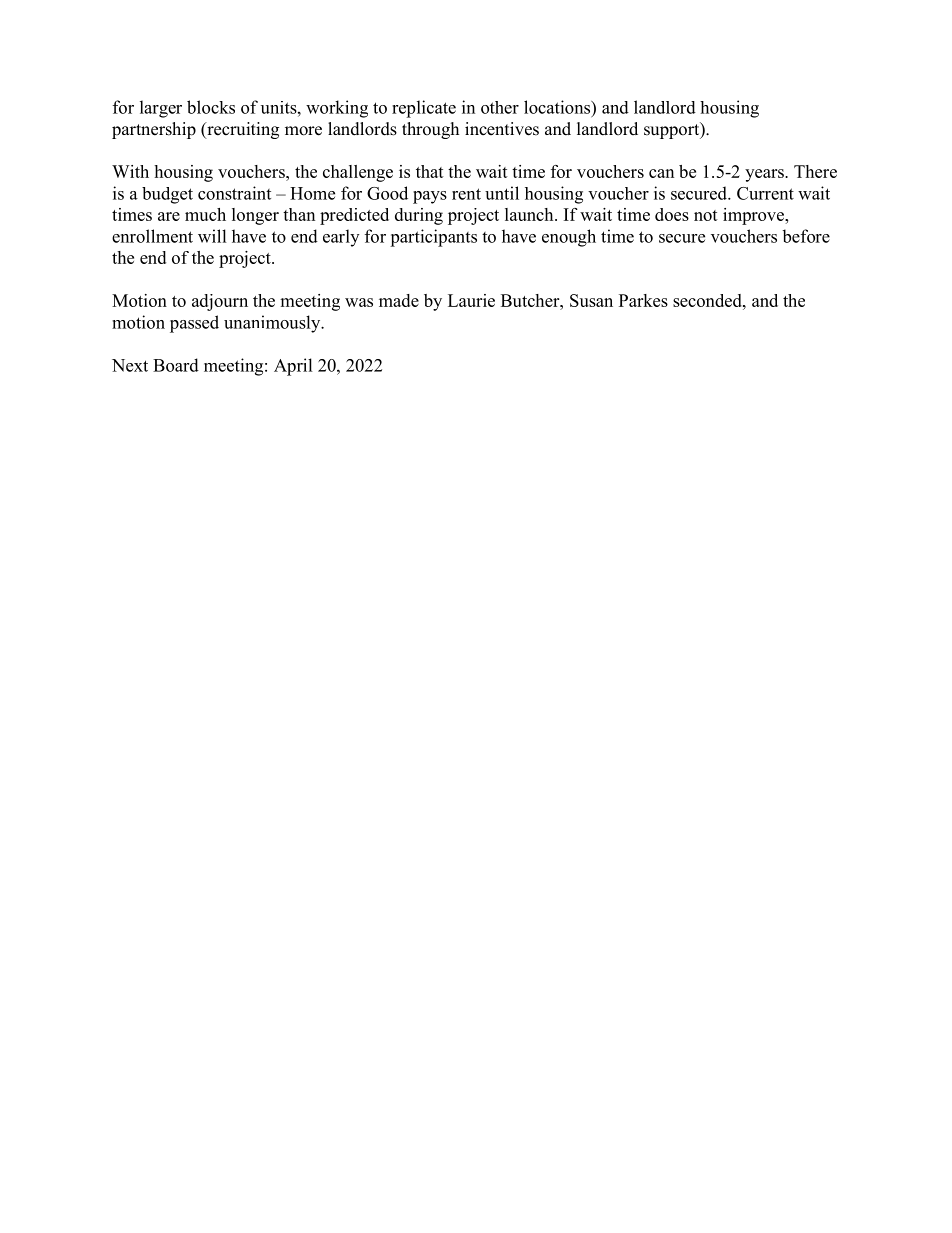 The image size is (952, 1233). What do you see at coordinates (502, 129) in the screenshot?
I see `incentives` at bounding box center [502, 129].
